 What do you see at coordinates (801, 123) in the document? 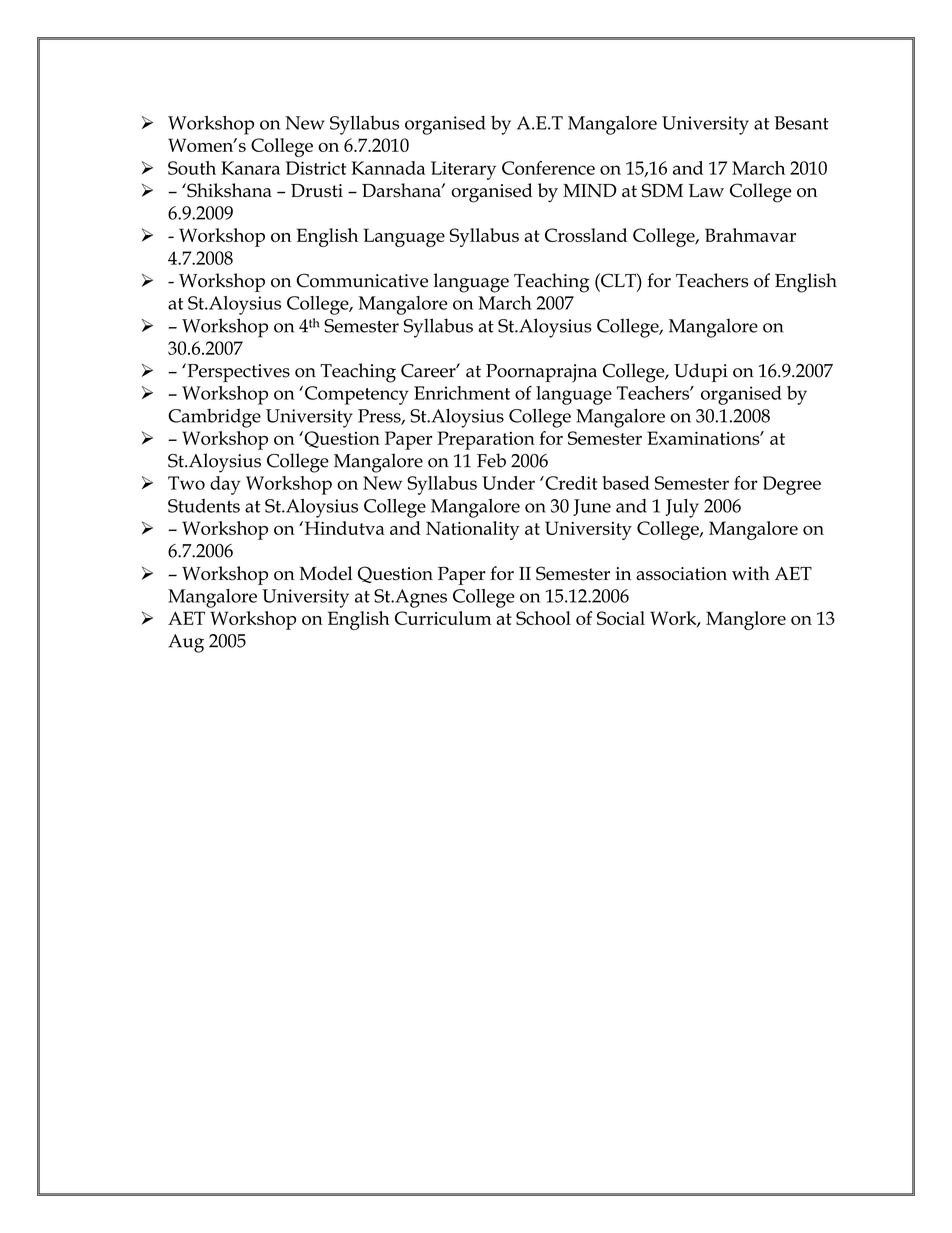
I see `Besant` at bounding box center [801, 123].
